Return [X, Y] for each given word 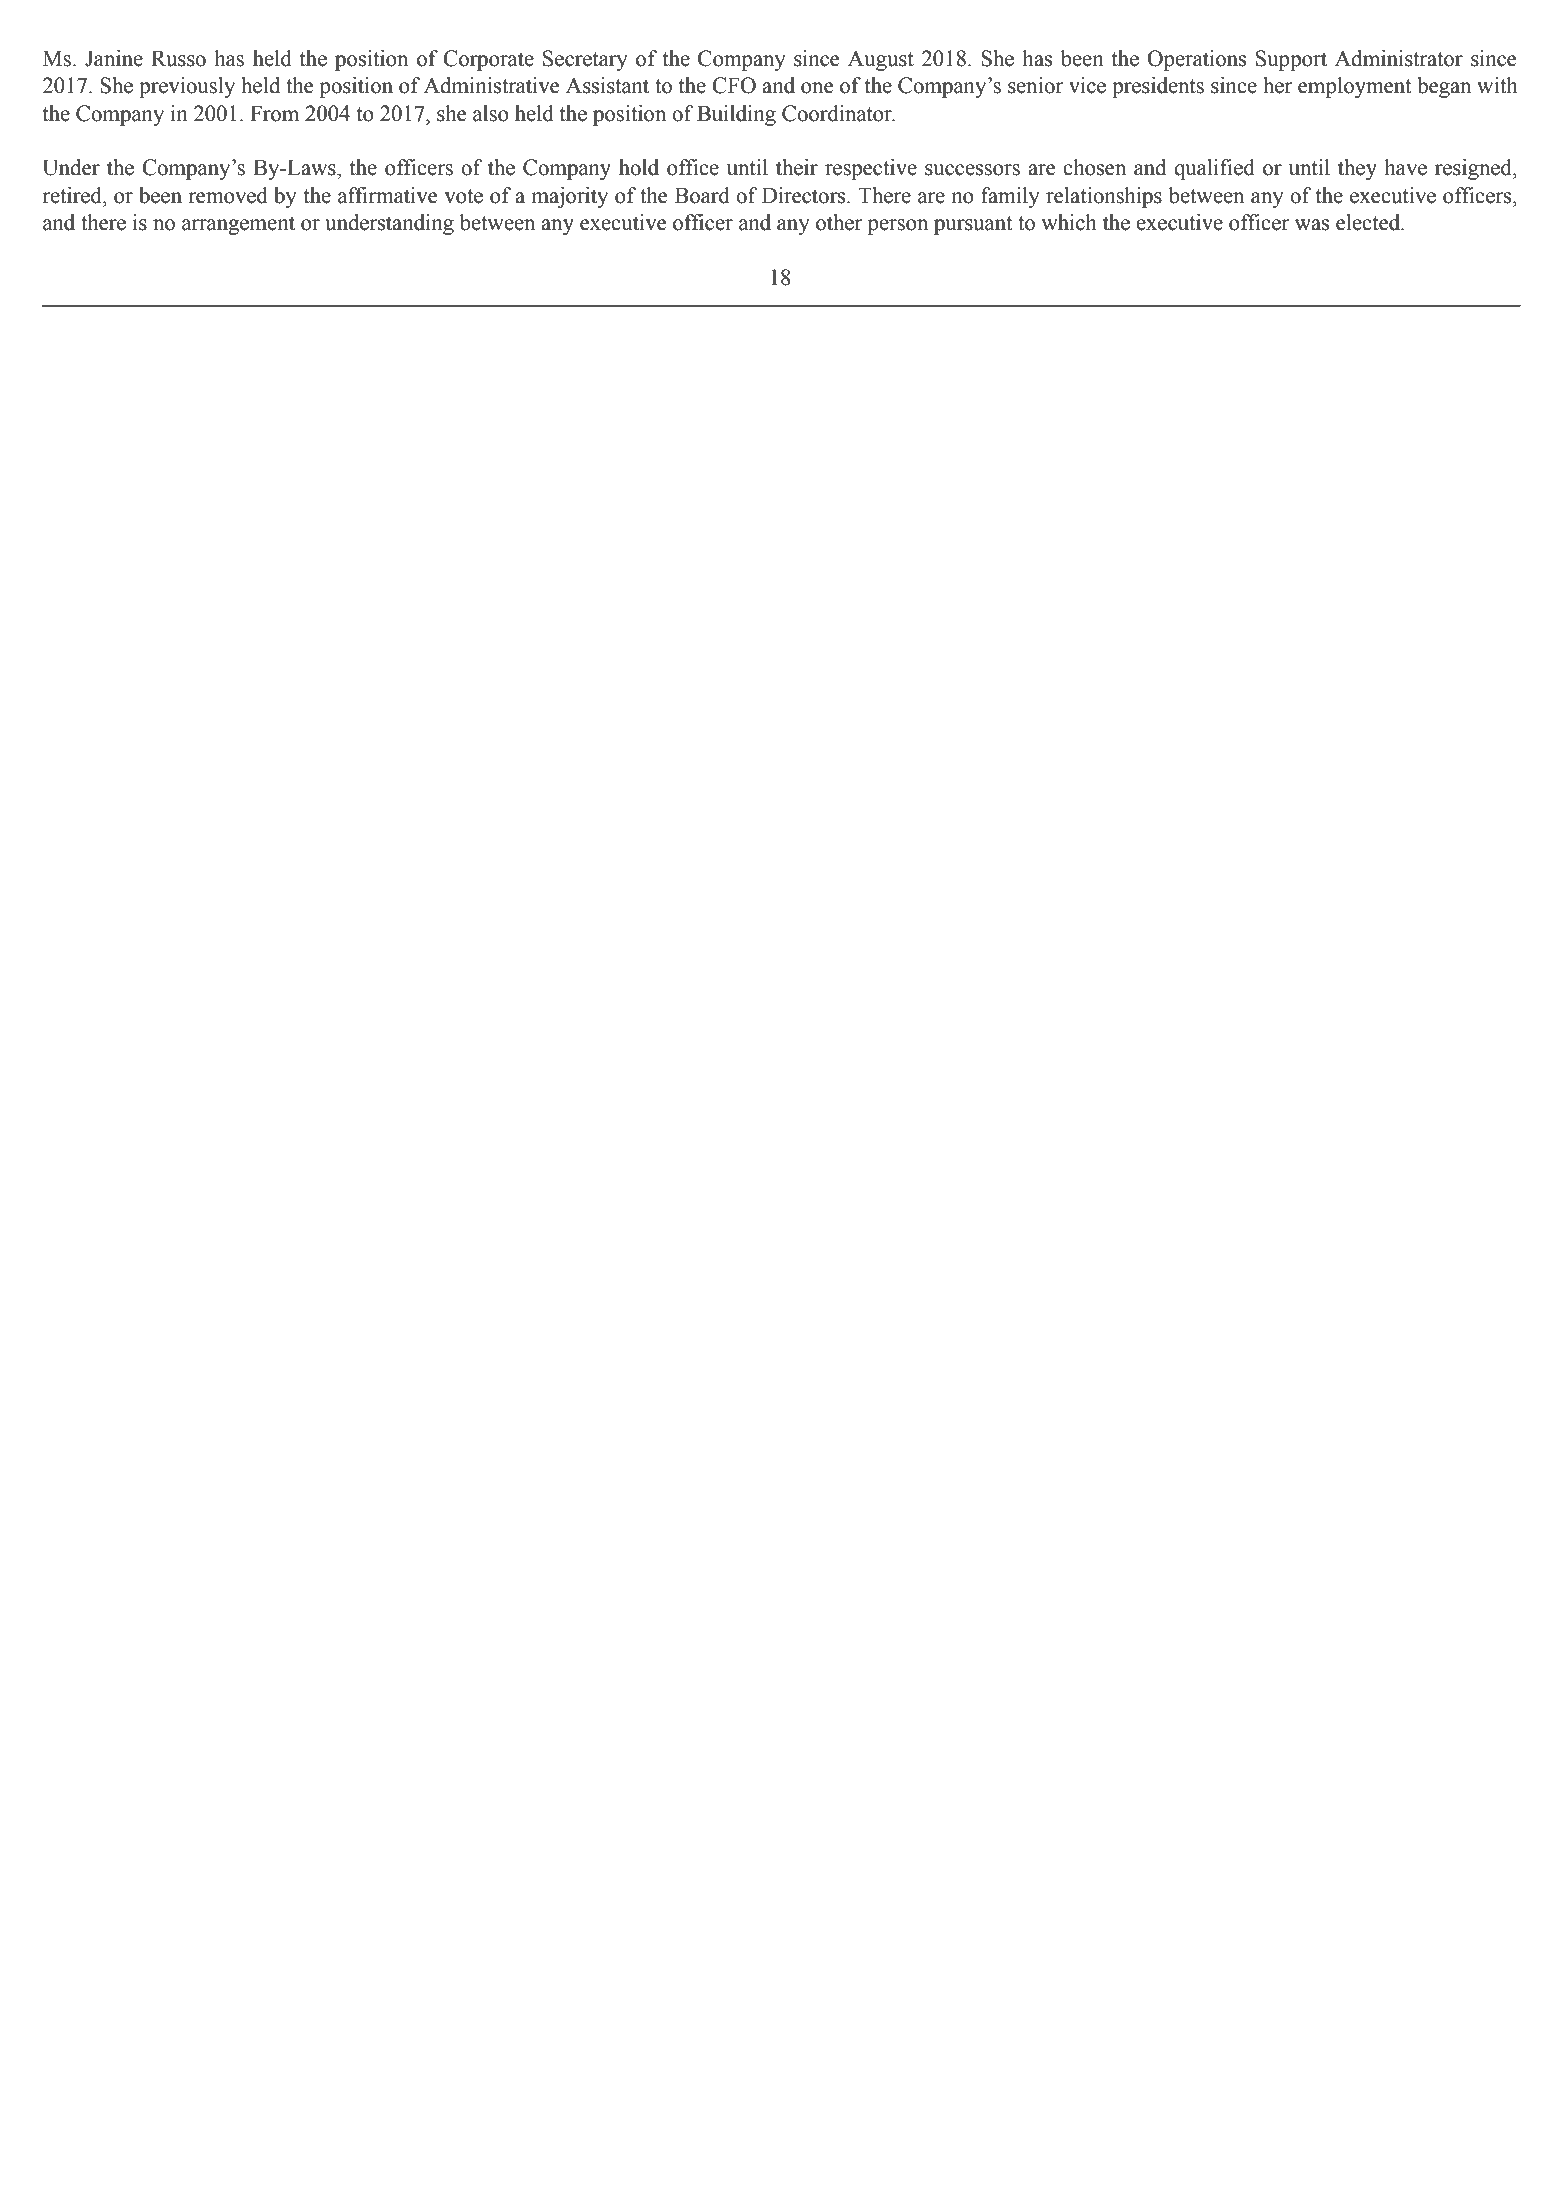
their [797, 167]
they [1357, 169]
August [881, 60]
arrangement [238, 225]
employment [1354, 87]
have [1406, 167]
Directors [805, 195]
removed [228, 195]
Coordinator [838, 113]
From [274, 113]
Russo [178, 58]
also [491, 113]
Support [1291, 60]
